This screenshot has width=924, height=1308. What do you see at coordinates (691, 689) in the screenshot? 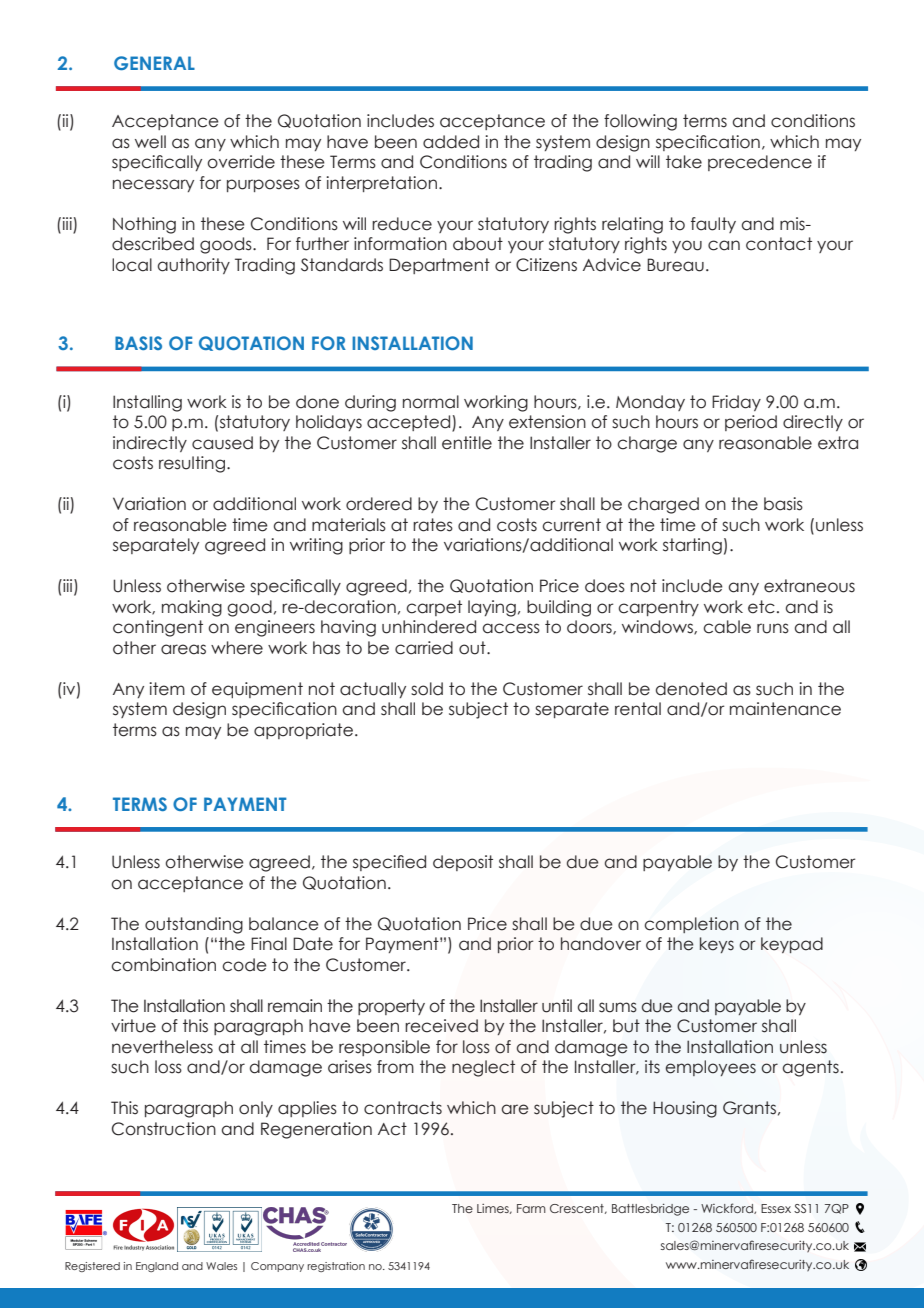
I see `denoted` at bounding box center [691, 689].
